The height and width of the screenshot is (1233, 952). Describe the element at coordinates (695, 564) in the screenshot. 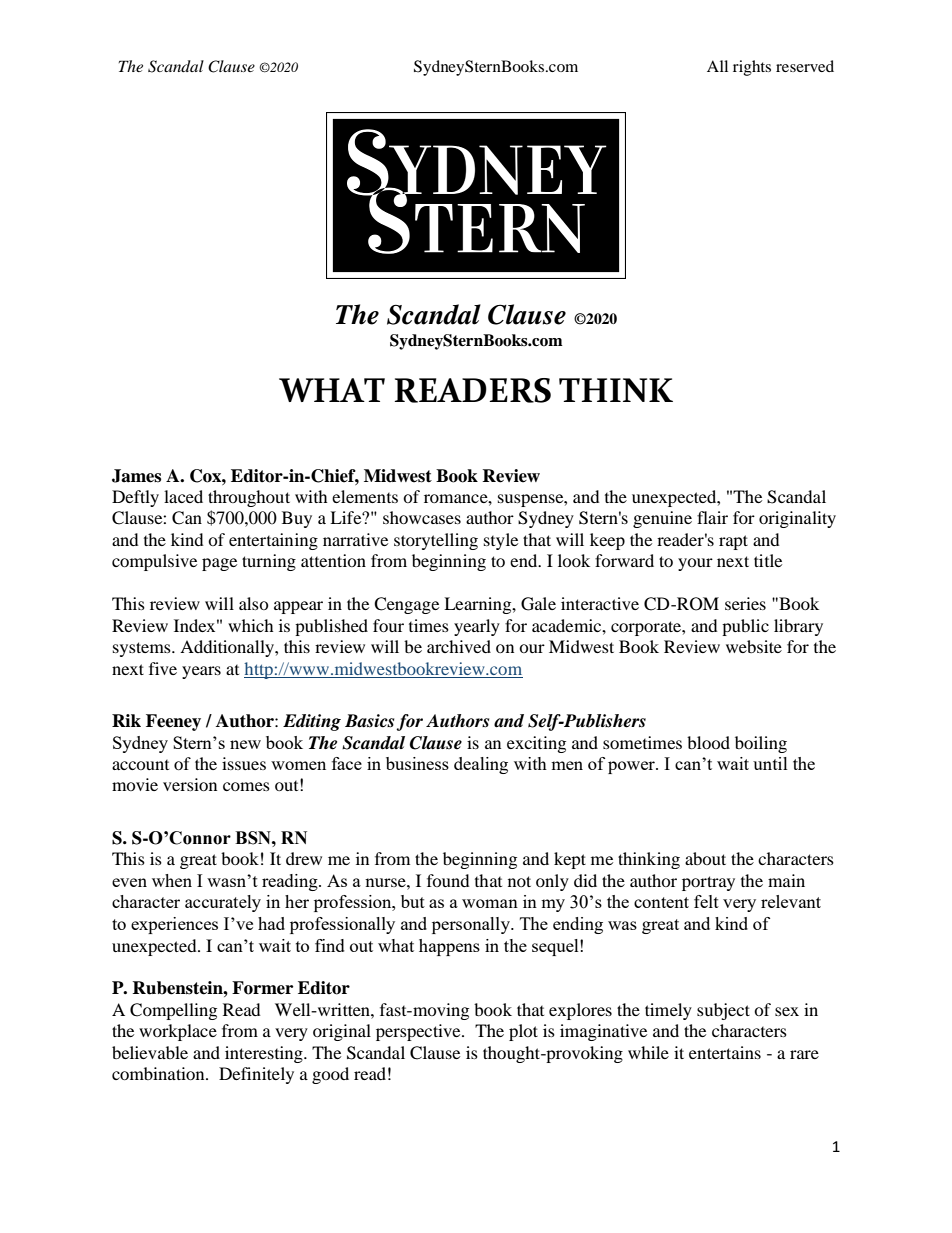

I see `your` at that location.
